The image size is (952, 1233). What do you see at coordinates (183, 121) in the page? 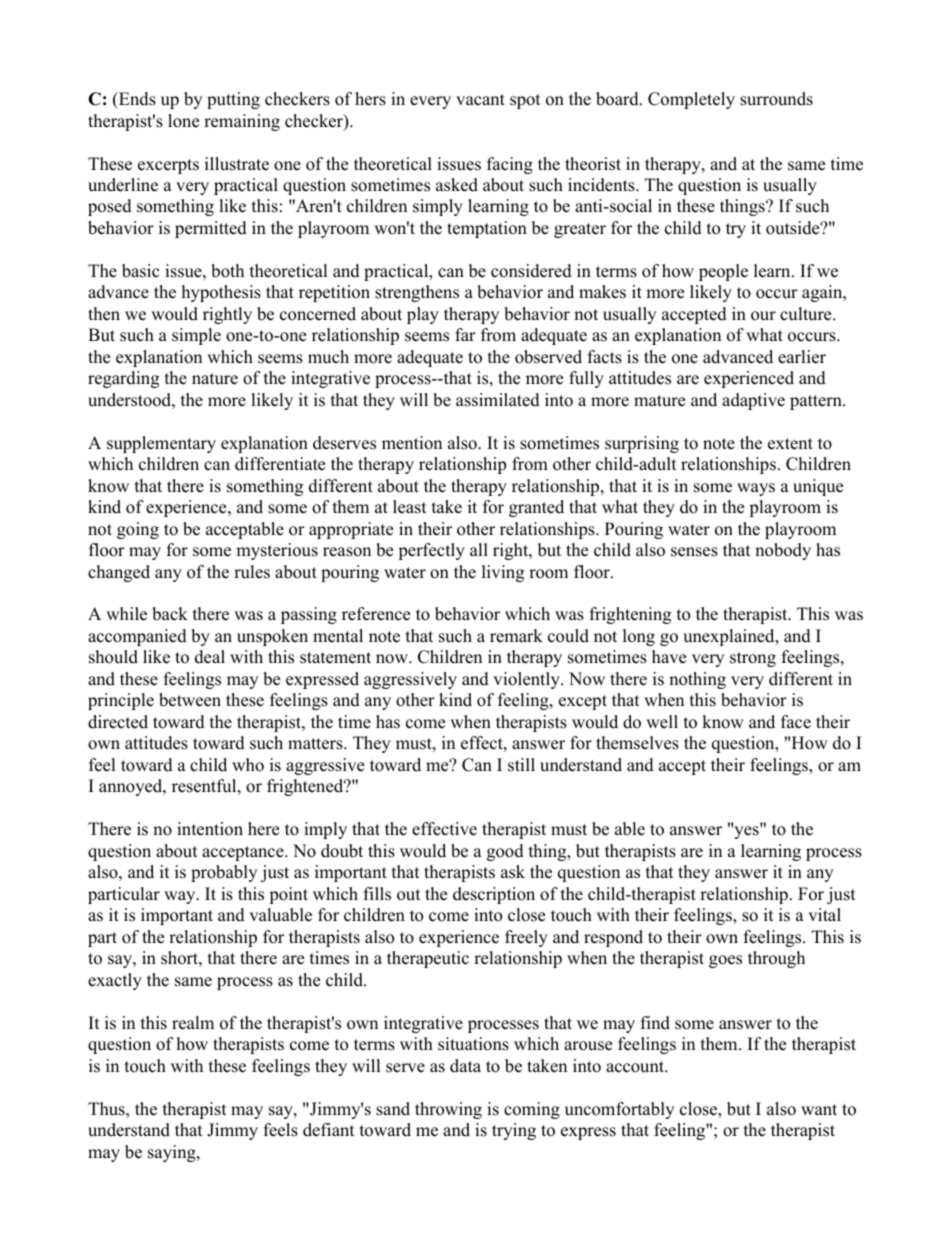
I see `lone` at bounding box center [183, 121].
